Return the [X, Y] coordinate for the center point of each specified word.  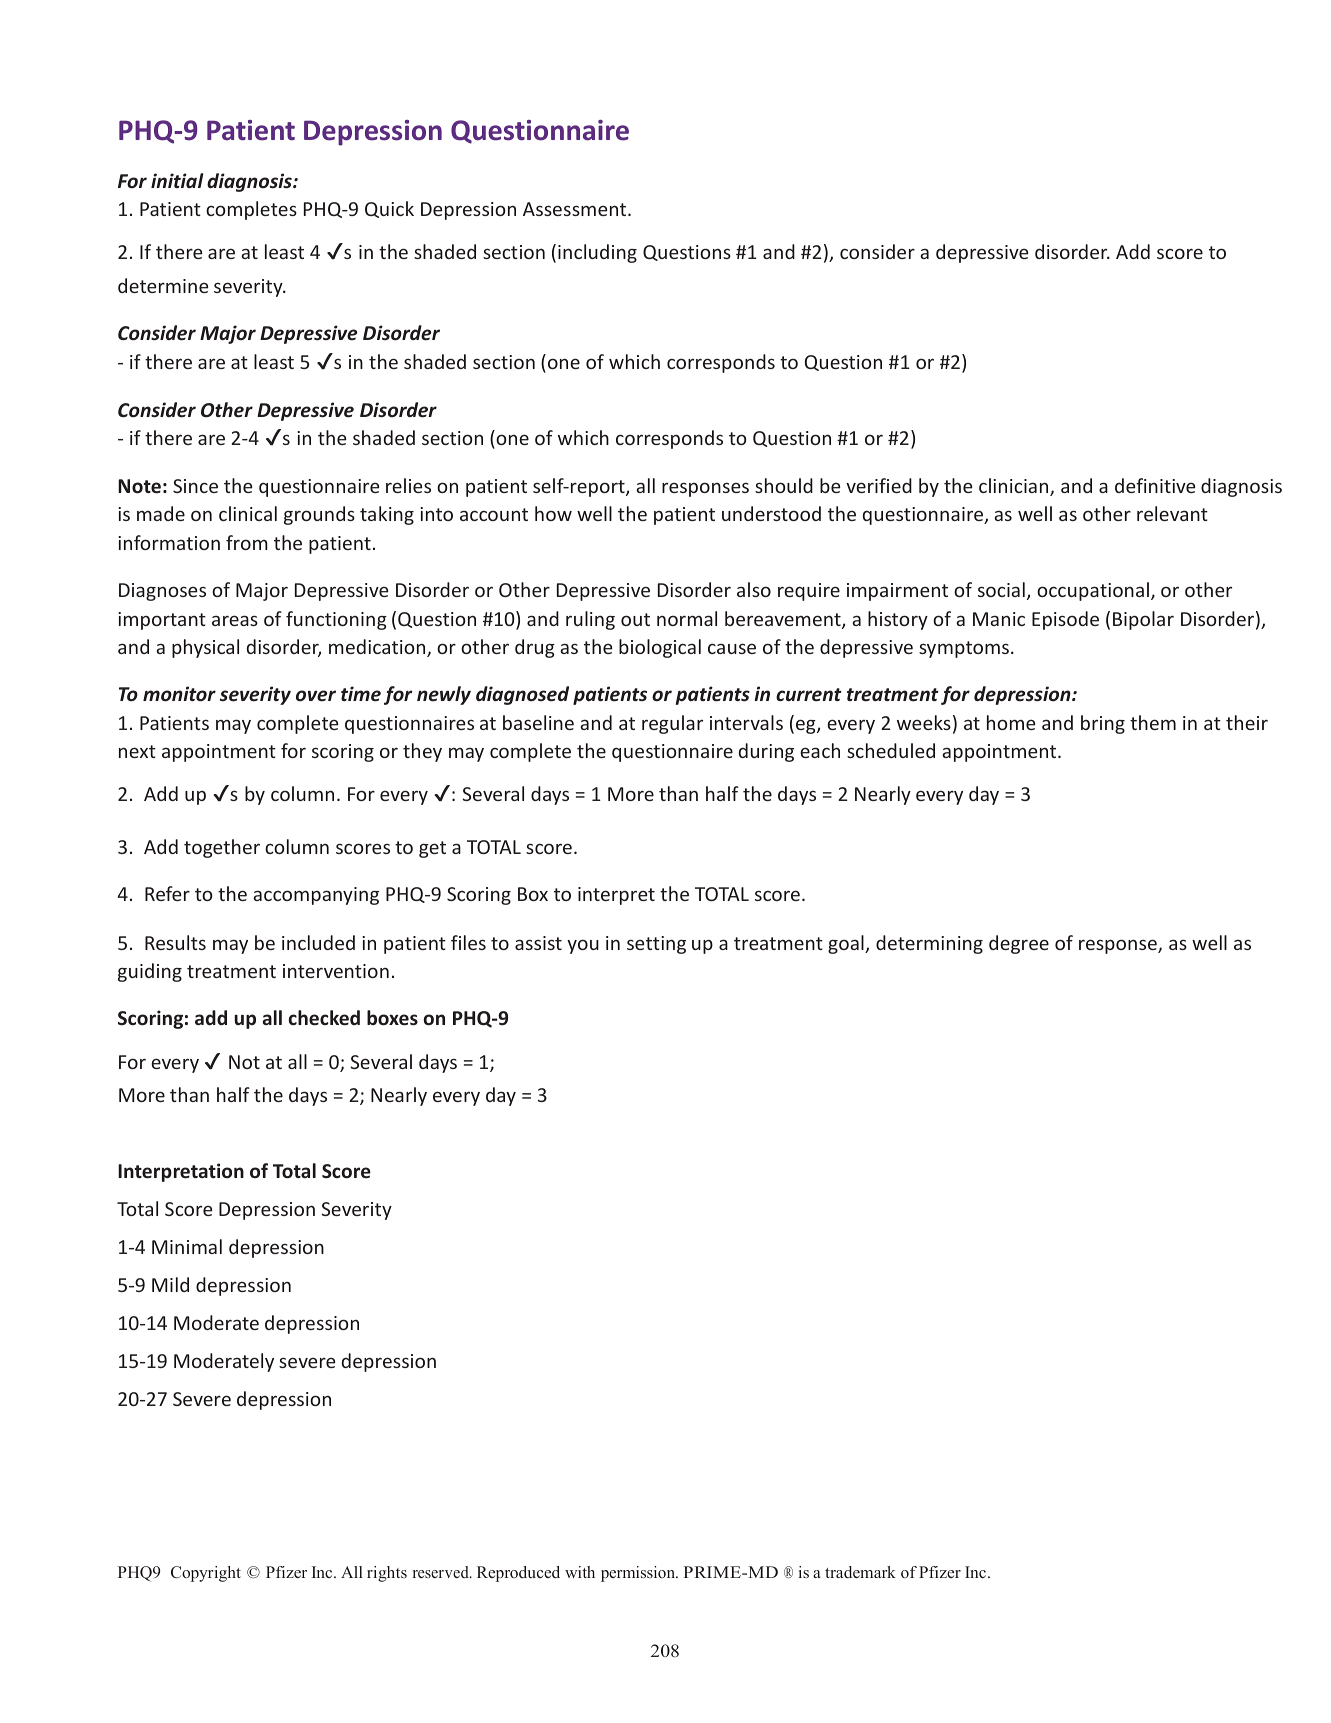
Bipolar [1143, 620]
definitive [1155, 485]
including [597, 253]
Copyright [206, 1574]
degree [1019, 944]
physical [205, 648]
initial [177, 180]
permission [639, 1574]
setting [656, 945]
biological [660, 648]
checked [324, 1018]
